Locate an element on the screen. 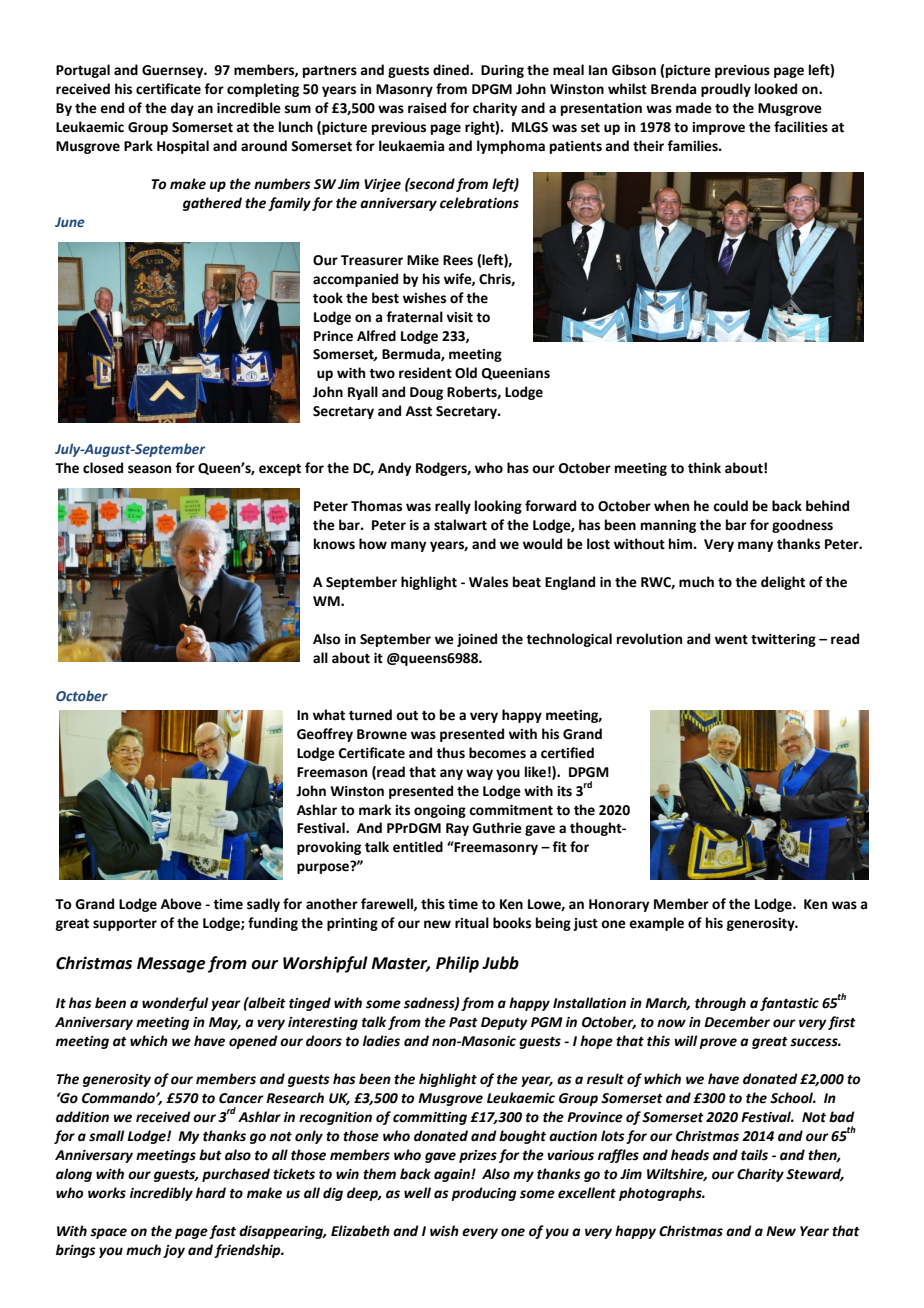  Geoffrey is located at coordinates (325, 735).
